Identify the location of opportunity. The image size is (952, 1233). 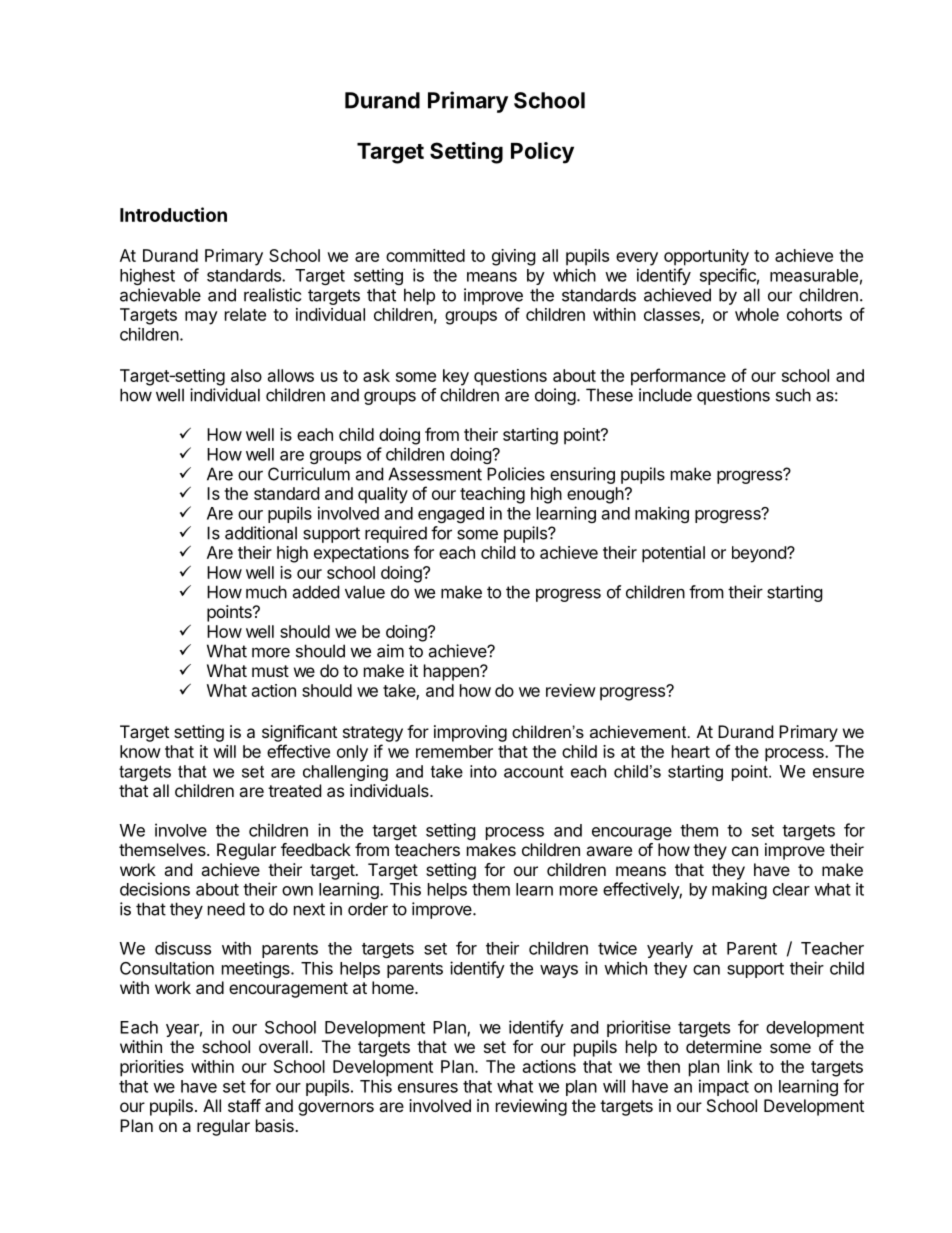
(706, 257).
